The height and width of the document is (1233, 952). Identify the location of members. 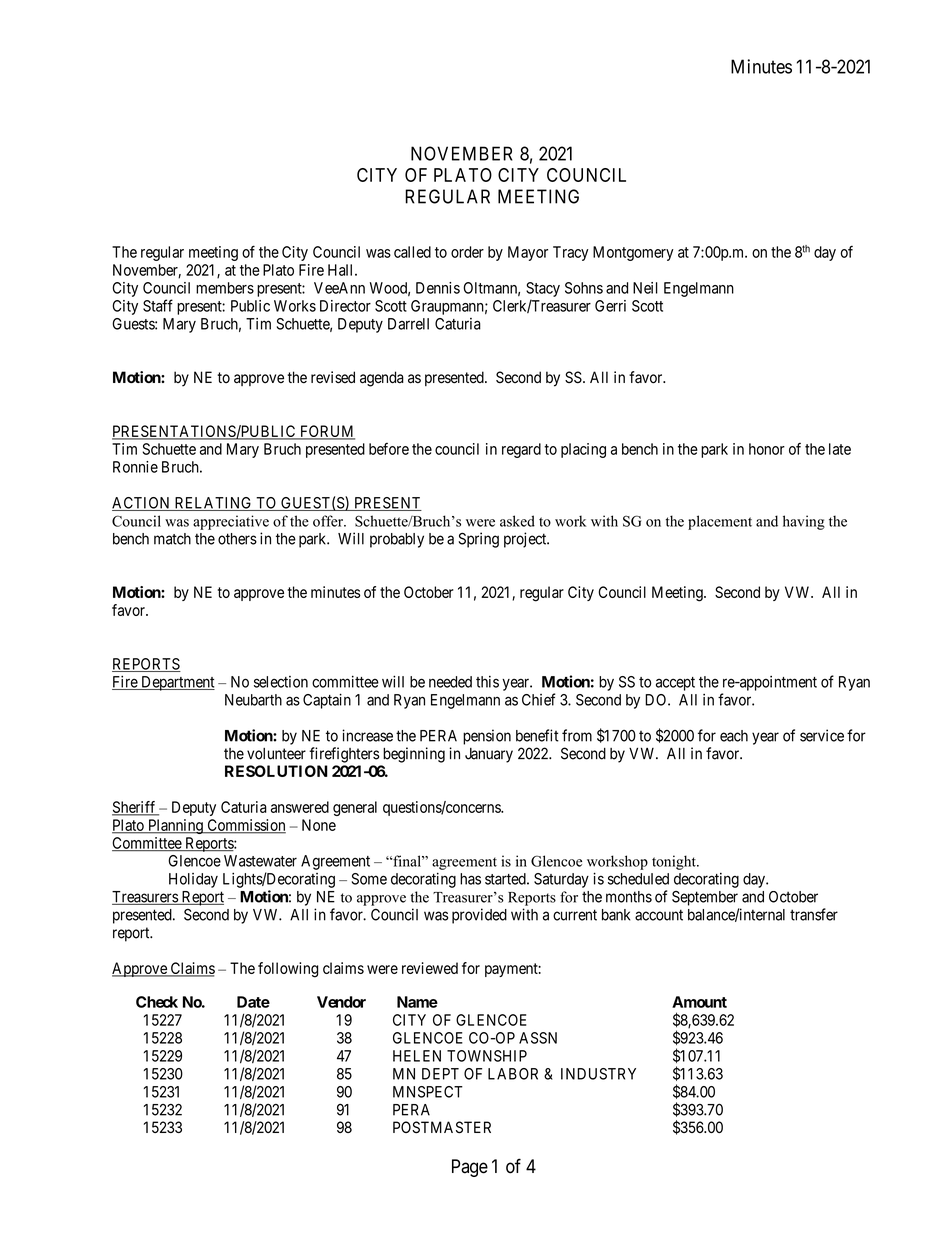
(225, 288).
